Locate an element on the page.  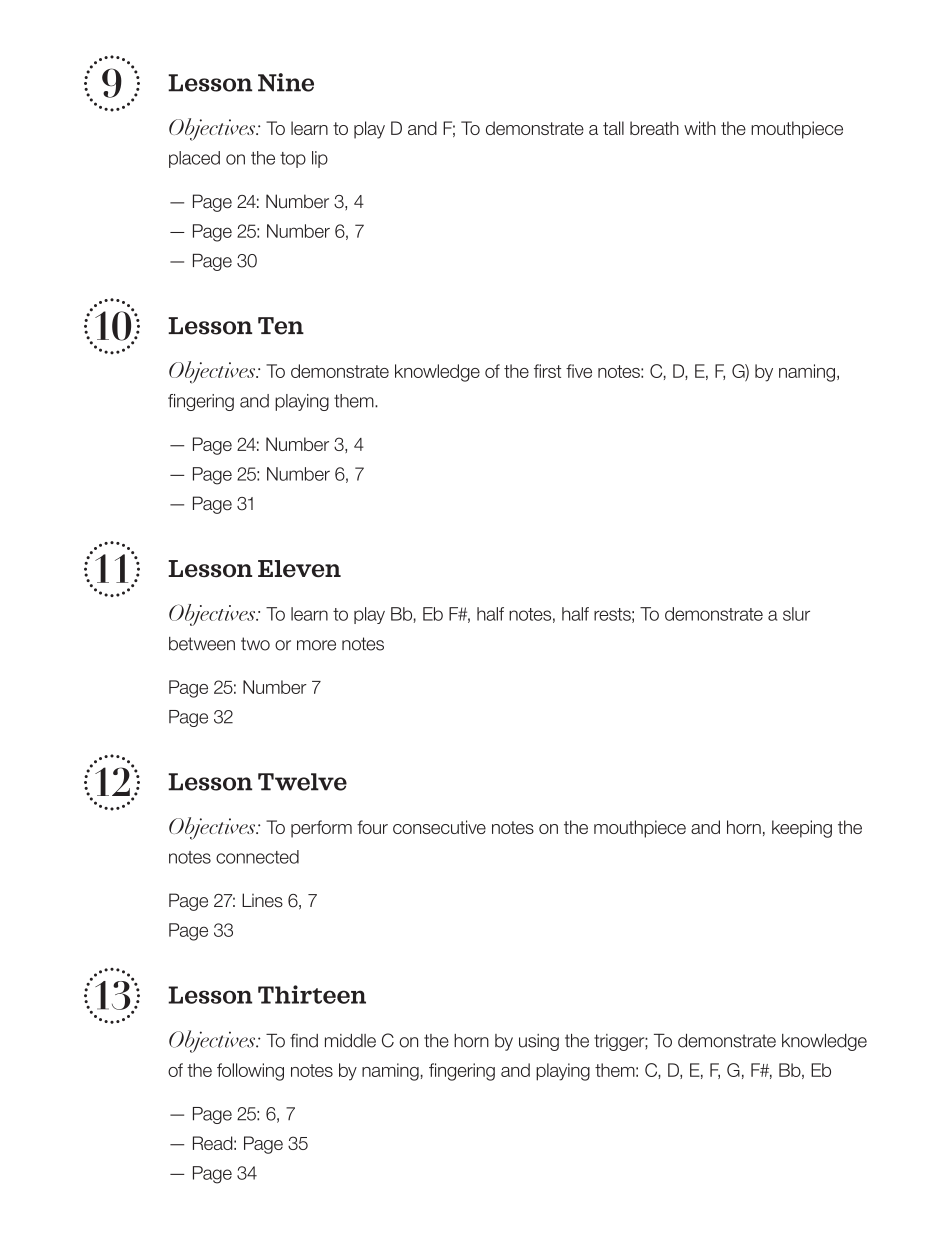
tall is located at coordinates (613, 128).
